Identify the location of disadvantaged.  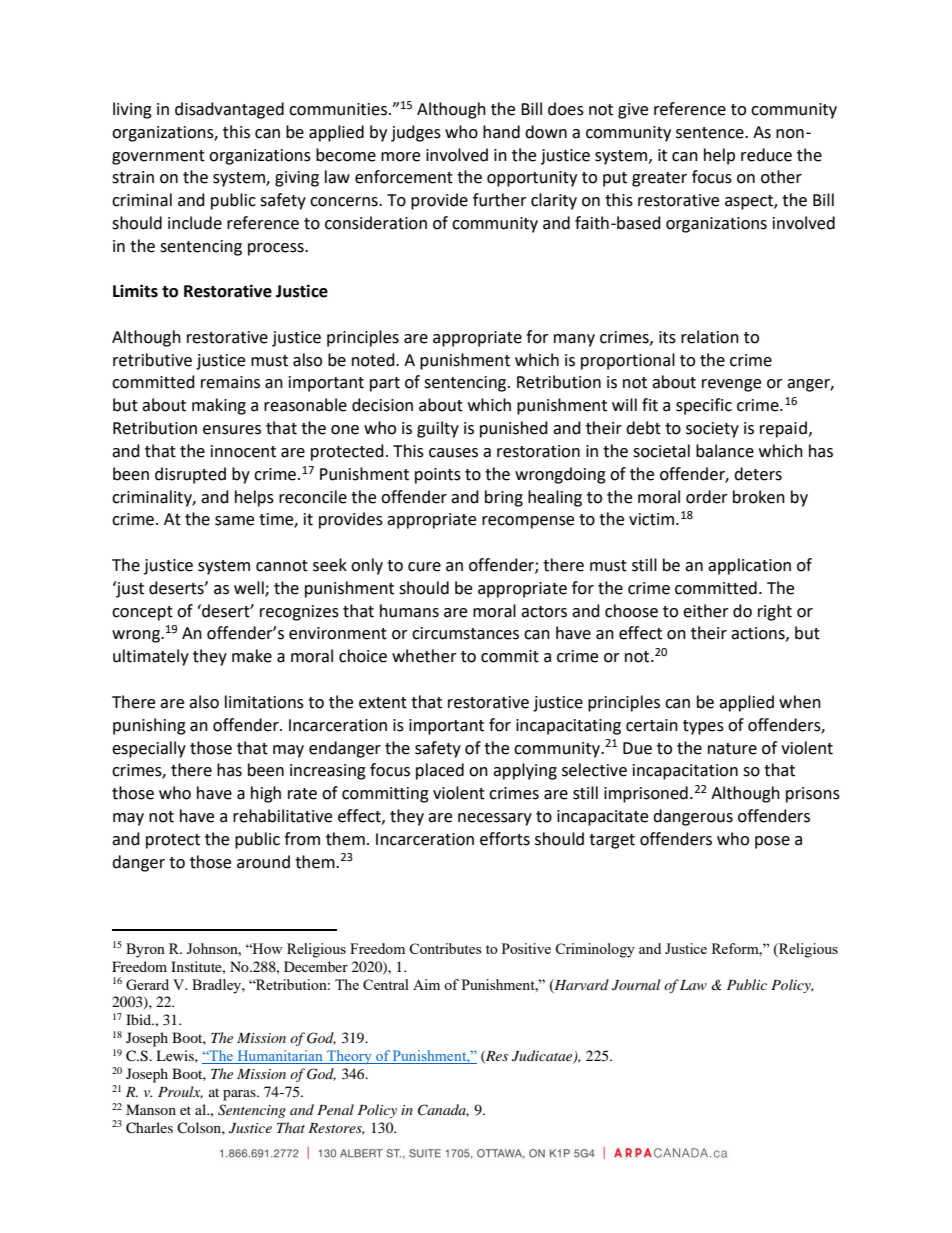
(229, 110).
